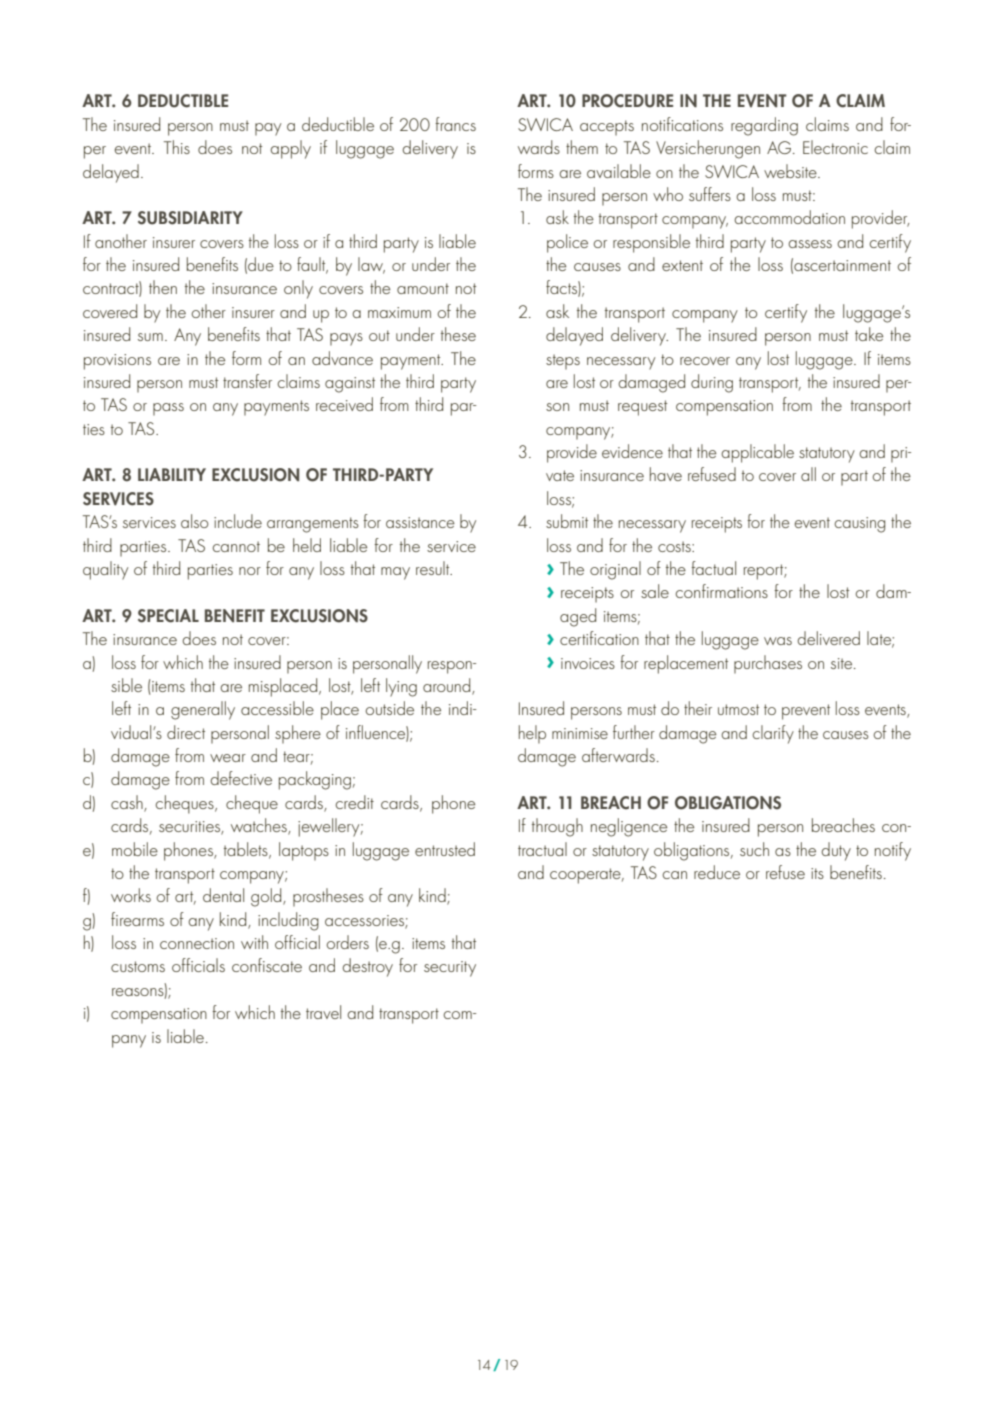  Describe the element at coordinates (434, 568) in the screenshot. I see `result` at that location.
